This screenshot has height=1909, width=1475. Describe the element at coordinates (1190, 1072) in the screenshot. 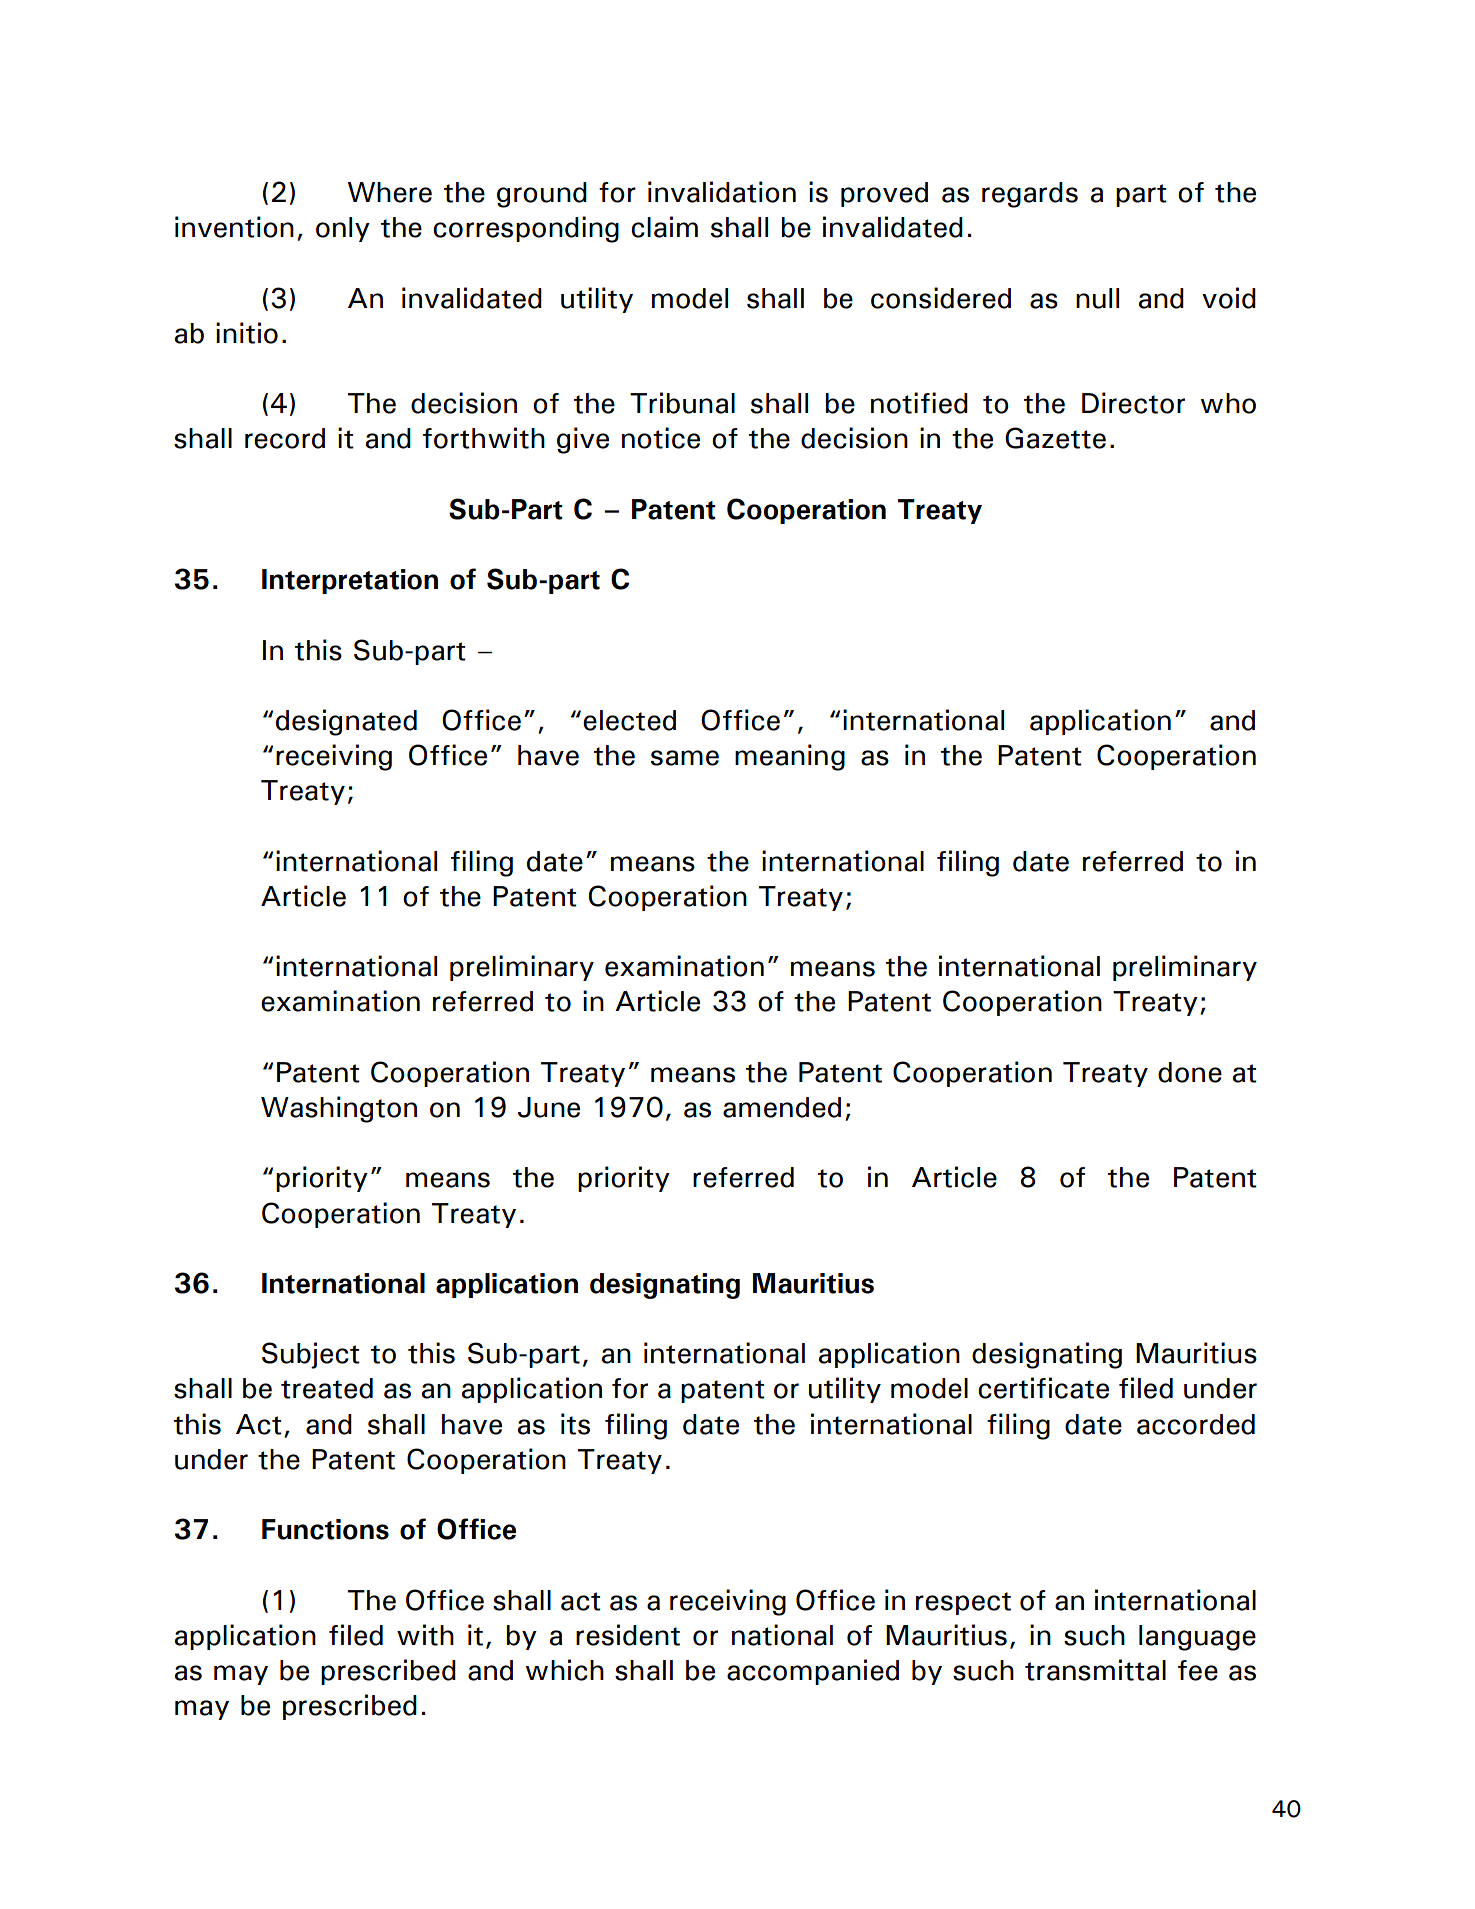

I see `done` at that location.
